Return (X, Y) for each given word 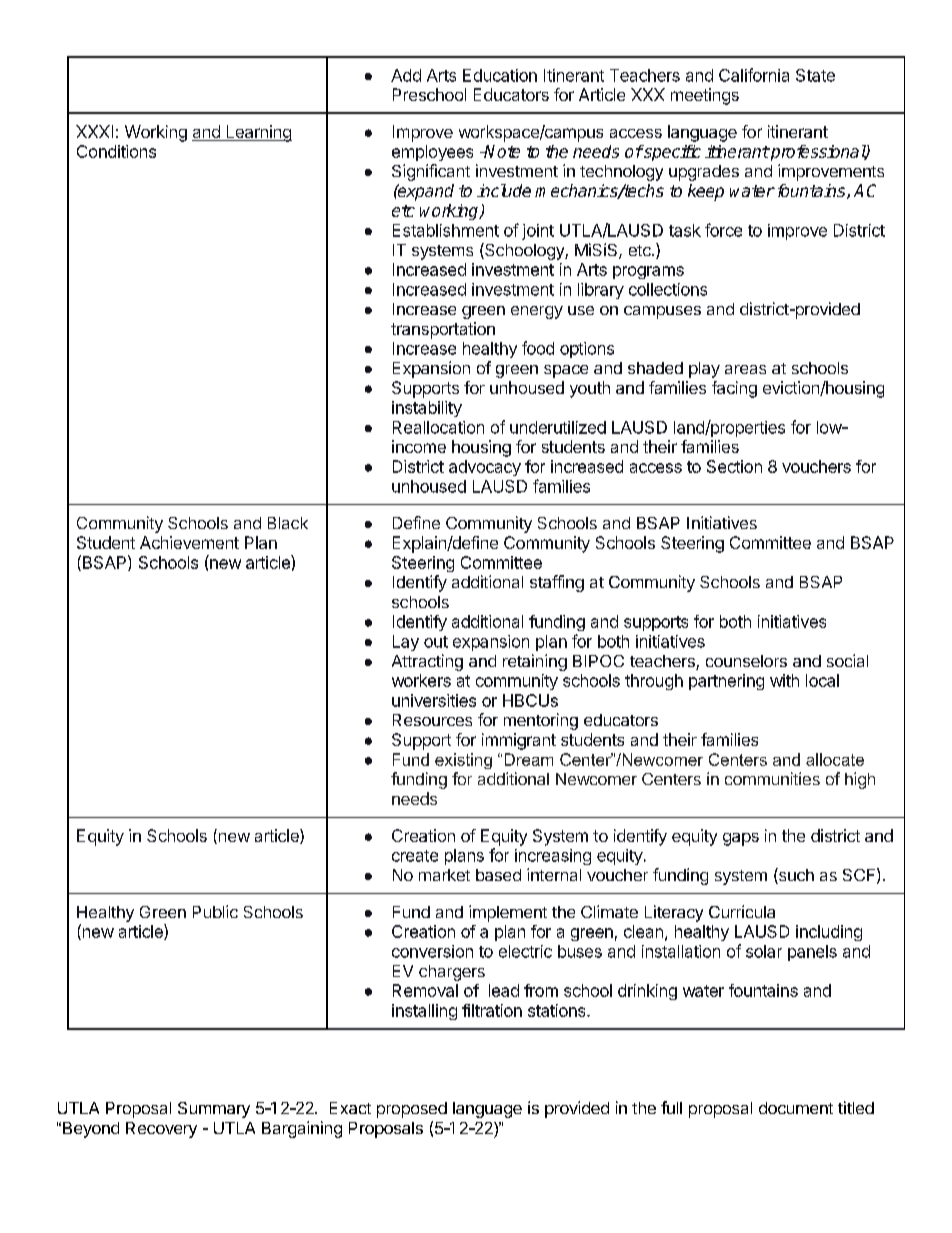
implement (508, 913)
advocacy (485, 468)
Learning (258, 133)
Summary (214, 1110)
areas (745, 369)
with (784, 680)
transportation (443, 330)
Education (500, 75)
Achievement (189, 542)
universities (434, 700)
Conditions (116, 151)
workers (421, 680)
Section (734, 466)
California (754, 75)
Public (215, 911)
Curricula (742, 911)
